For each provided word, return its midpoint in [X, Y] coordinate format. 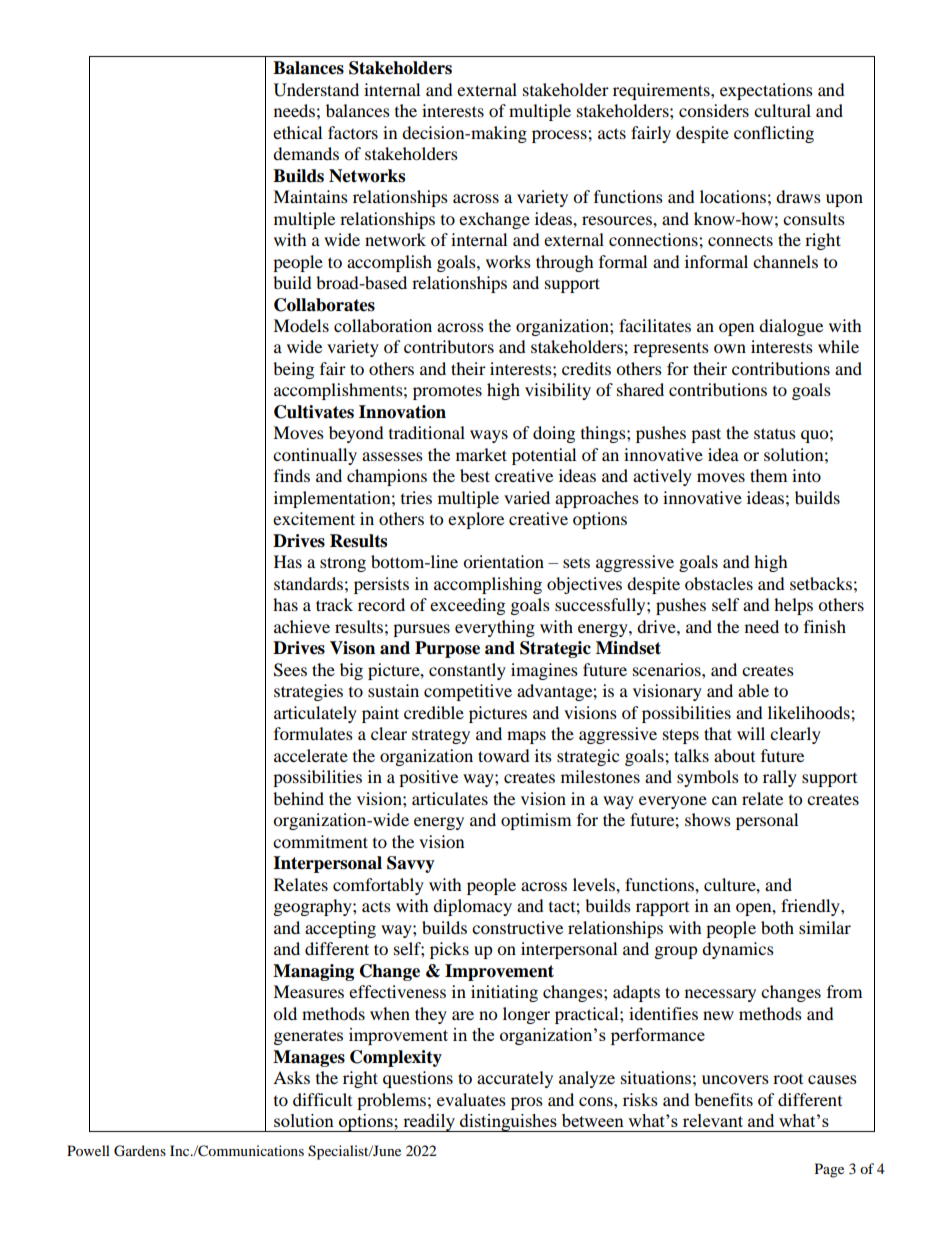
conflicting [774, 134]
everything [495, 628]
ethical [297, 132]
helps [793, 606]
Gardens [140, 1151]
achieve [302, 626]
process [560, 136]
